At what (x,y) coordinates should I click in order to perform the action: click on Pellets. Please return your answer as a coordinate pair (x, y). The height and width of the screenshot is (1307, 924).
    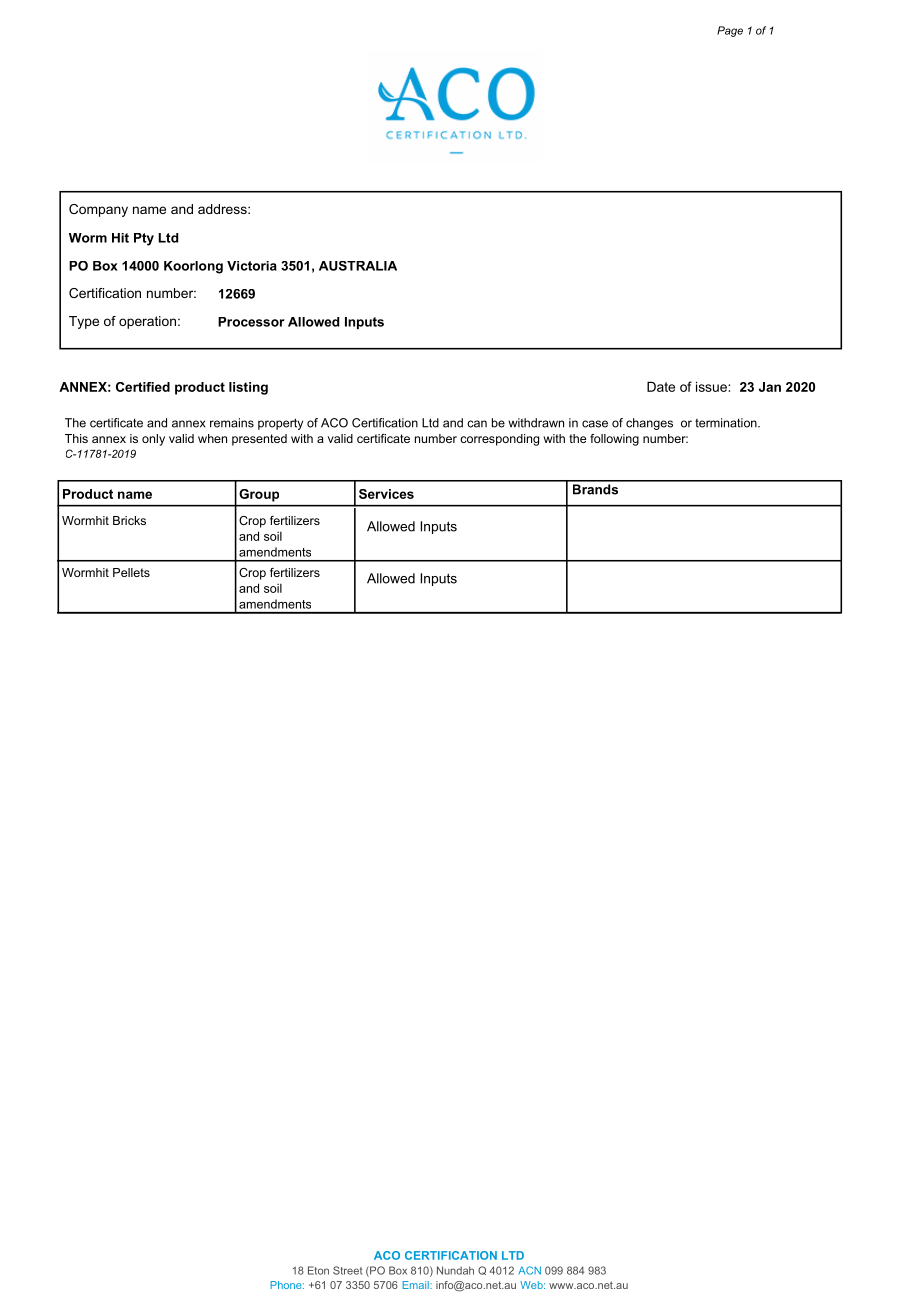
    Looking at the image, I should click on (131, 572).
